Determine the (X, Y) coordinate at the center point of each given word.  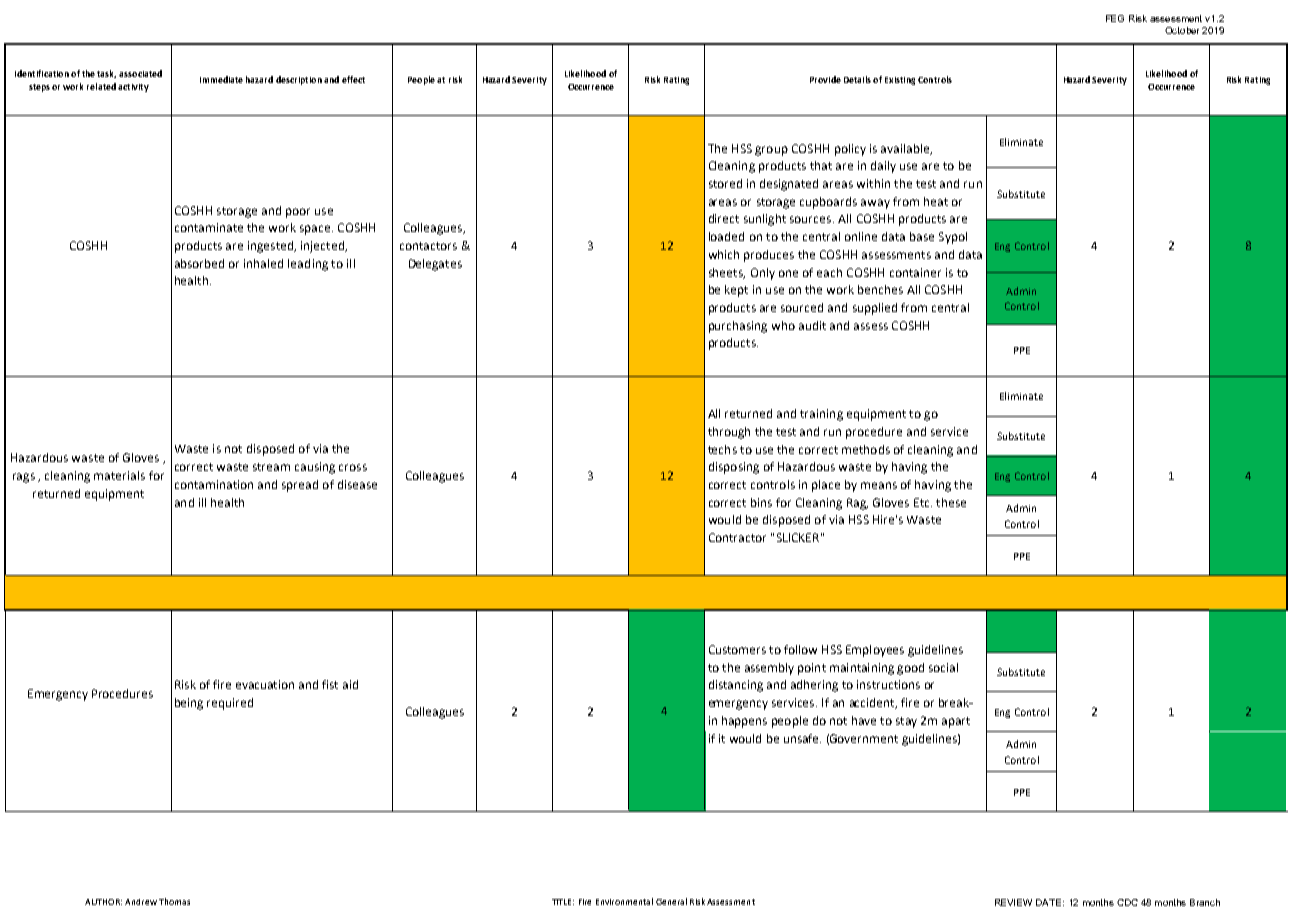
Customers (737, 649)
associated (140, 73)
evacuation (265, 684)
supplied (875, 309)
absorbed (199, 263)
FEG (1115, 18)
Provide (825, 79)
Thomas (174, 901)
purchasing (738, 327)
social (943, 667)
